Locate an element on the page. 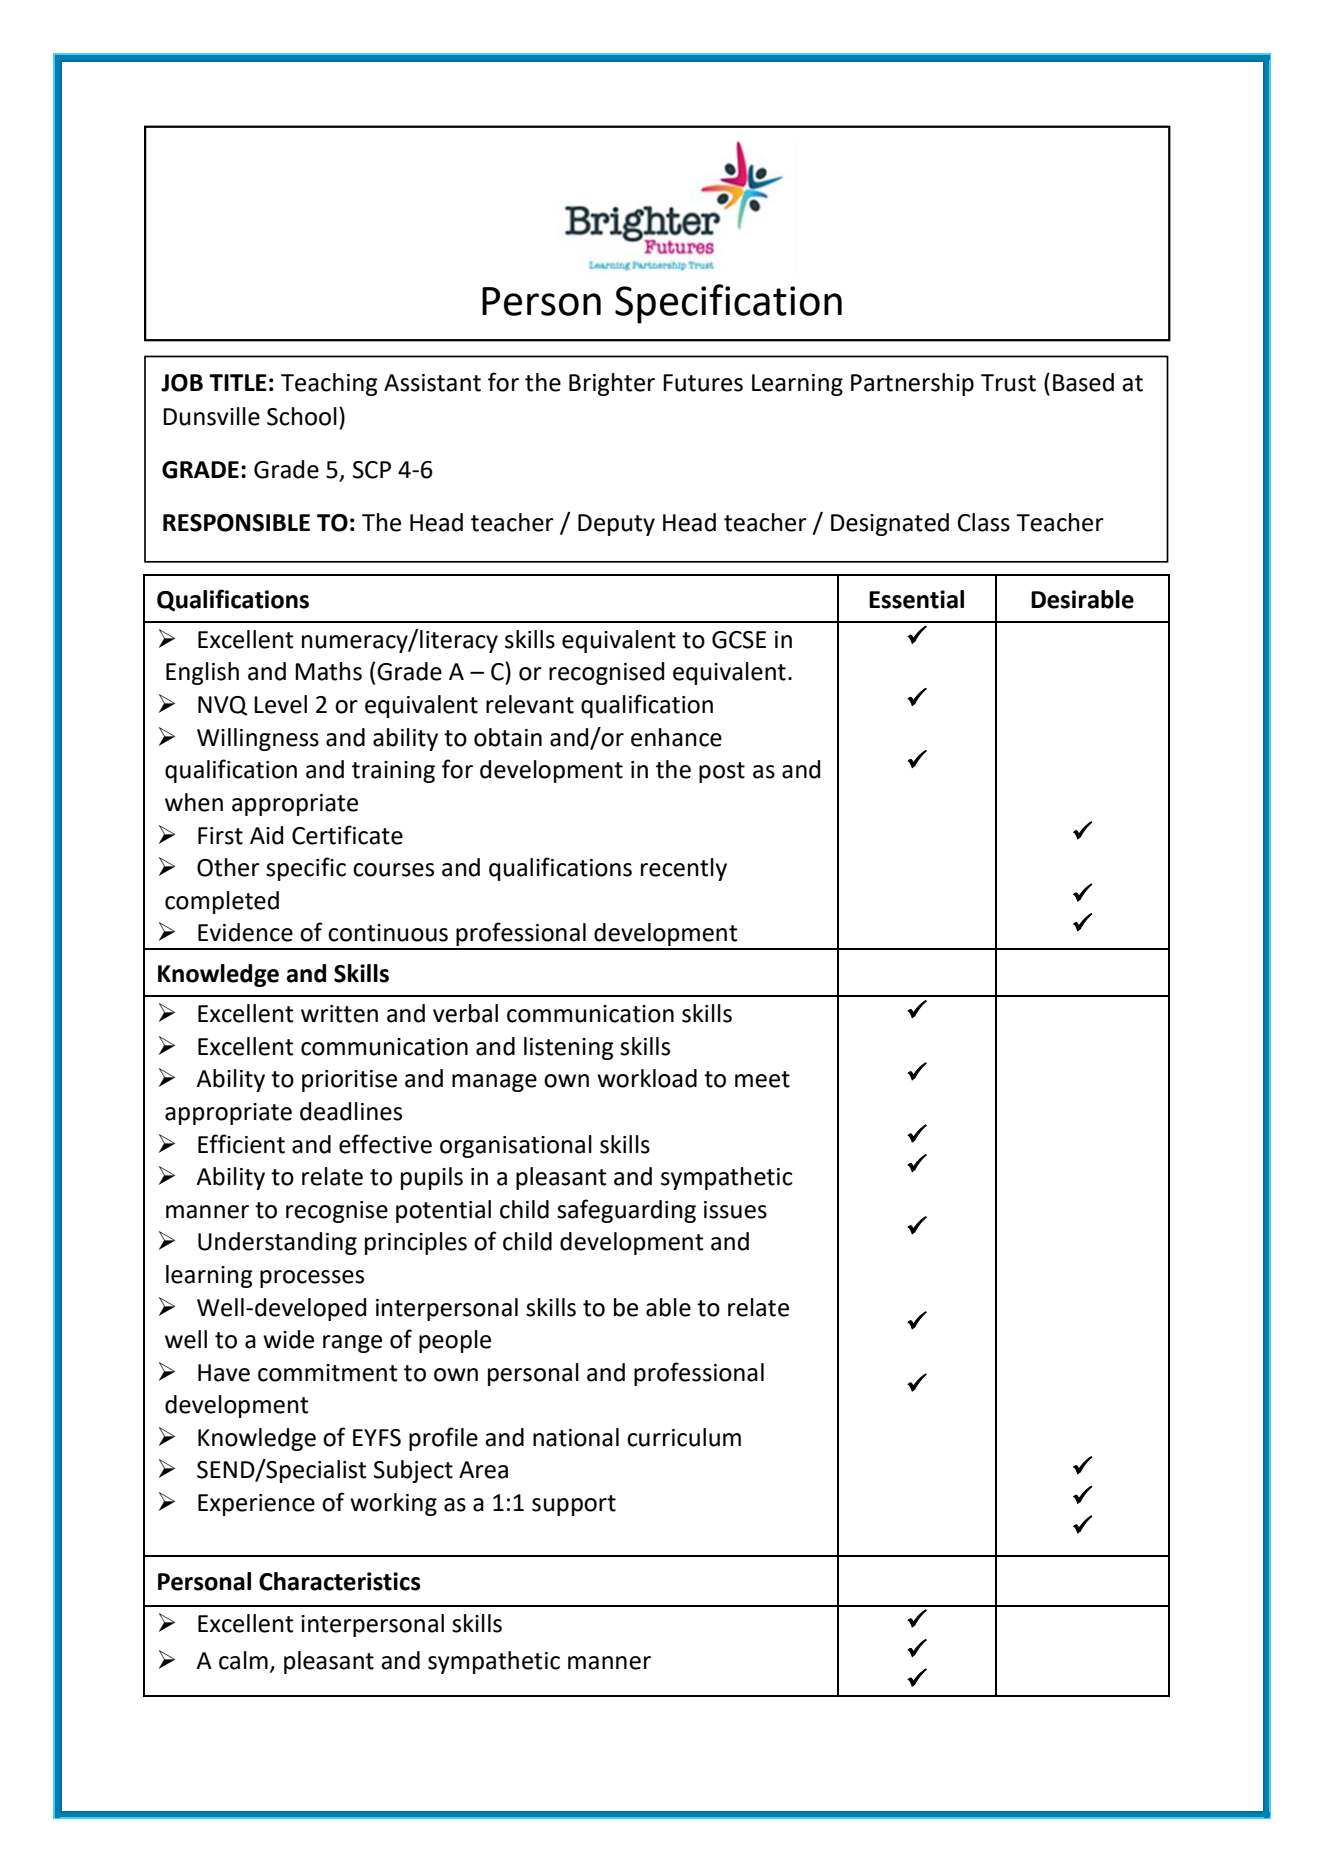  issues is located at coordinates (735, 1210).
